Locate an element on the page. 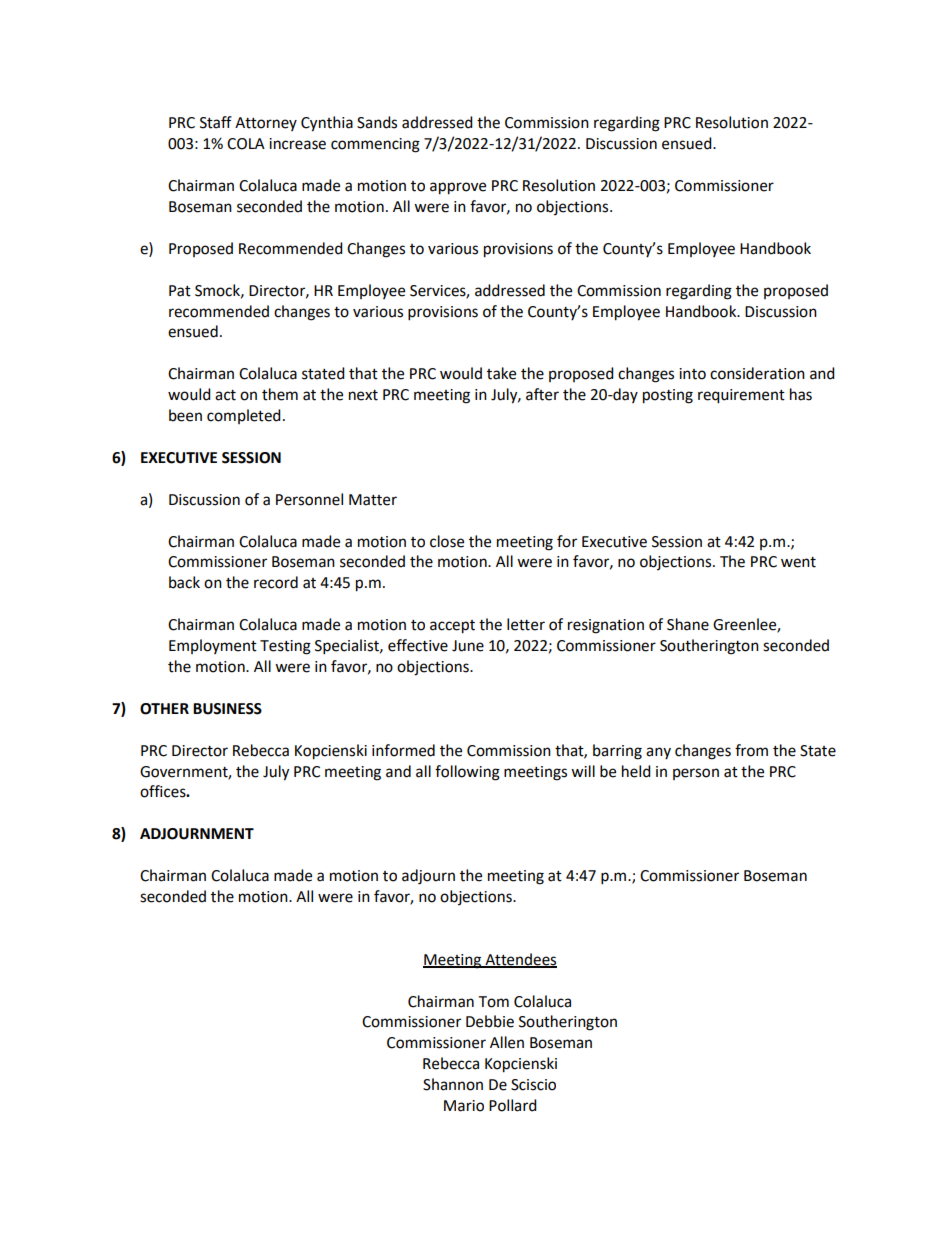 Image resolution: width=952 pixels, height=1233 pixels. consideration is located at coordinates (757, 373).
